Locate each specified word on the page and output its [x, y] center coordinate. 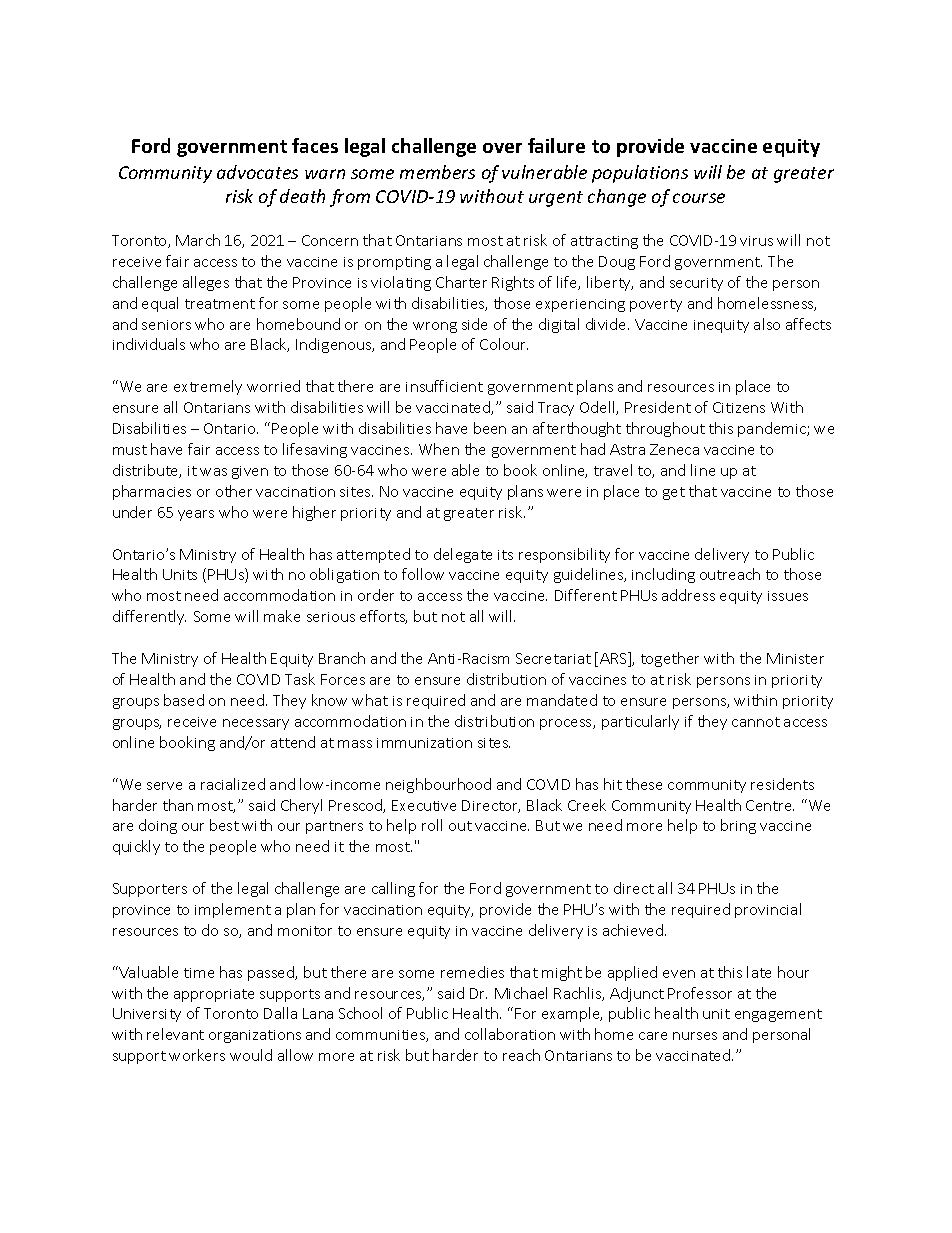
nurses [695, 1036]
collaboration [510, 1034]
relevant [175, 1034]
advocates [257, 172]
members [437, 172]
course [699, 198]
